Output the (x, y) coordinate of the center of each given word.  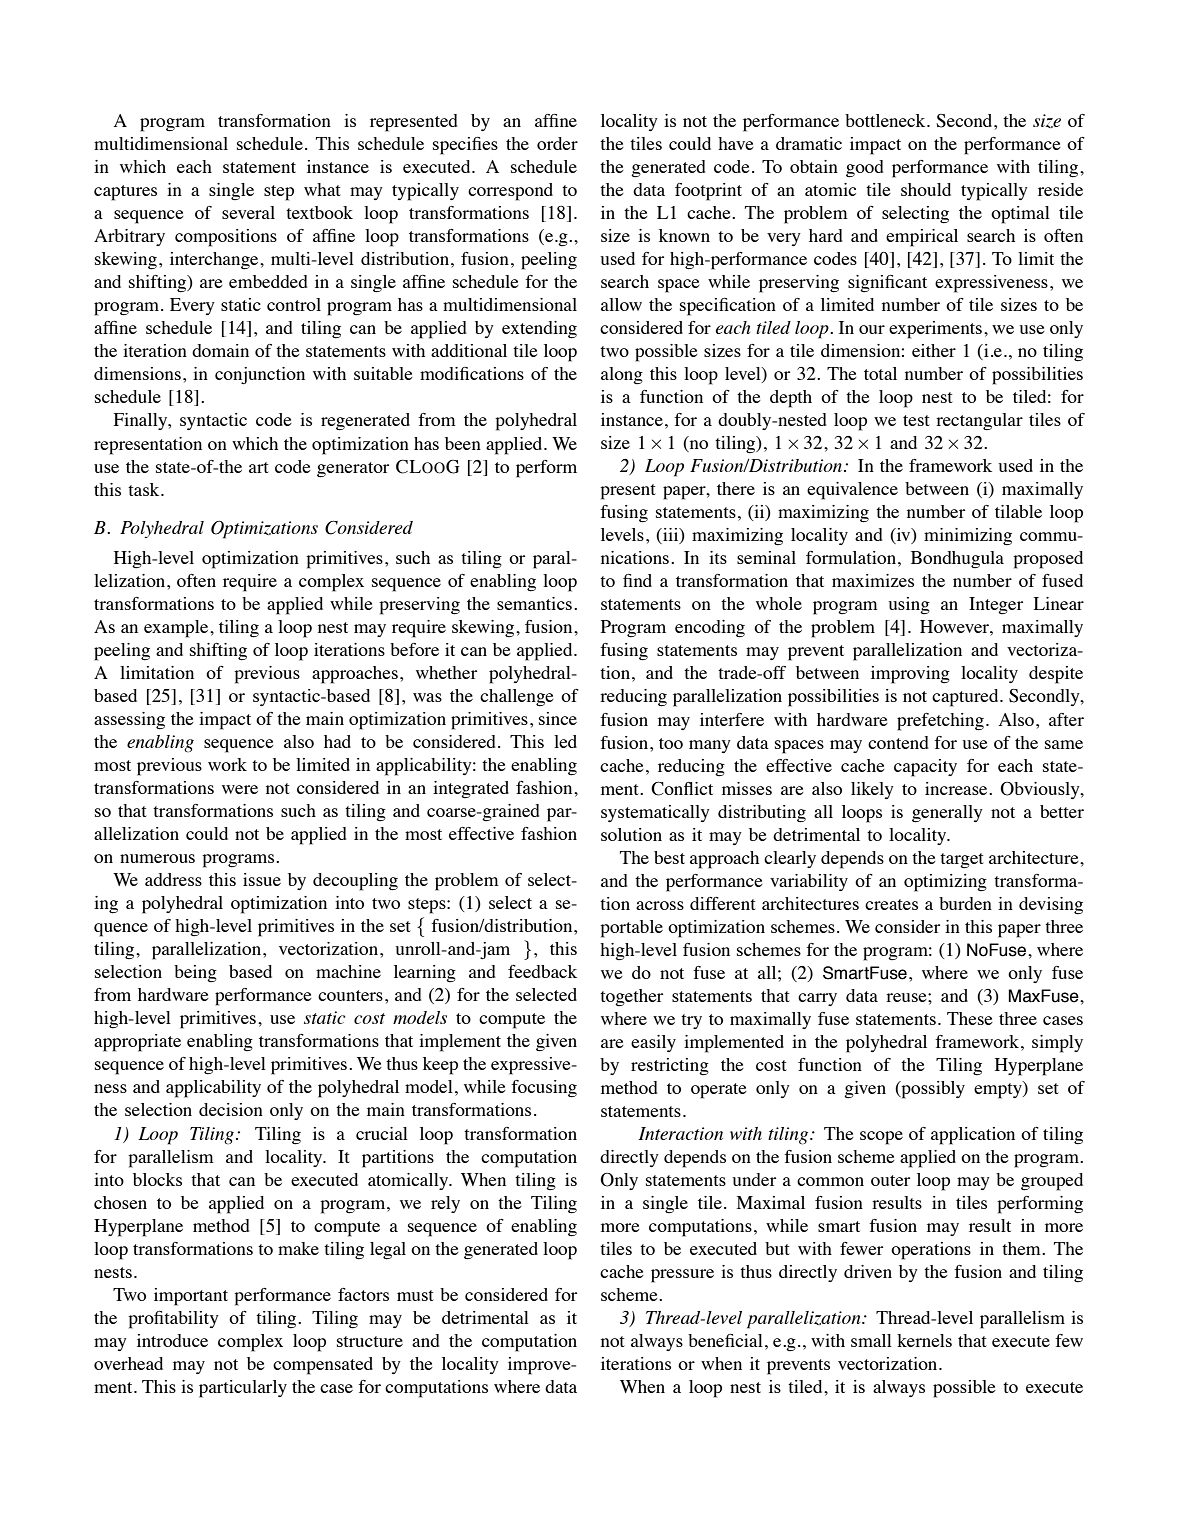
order (557, 143)
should (926, 189)
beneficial (725, 1340)
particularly (243, 1389)
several (248, 212)
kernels (924, 1340)
